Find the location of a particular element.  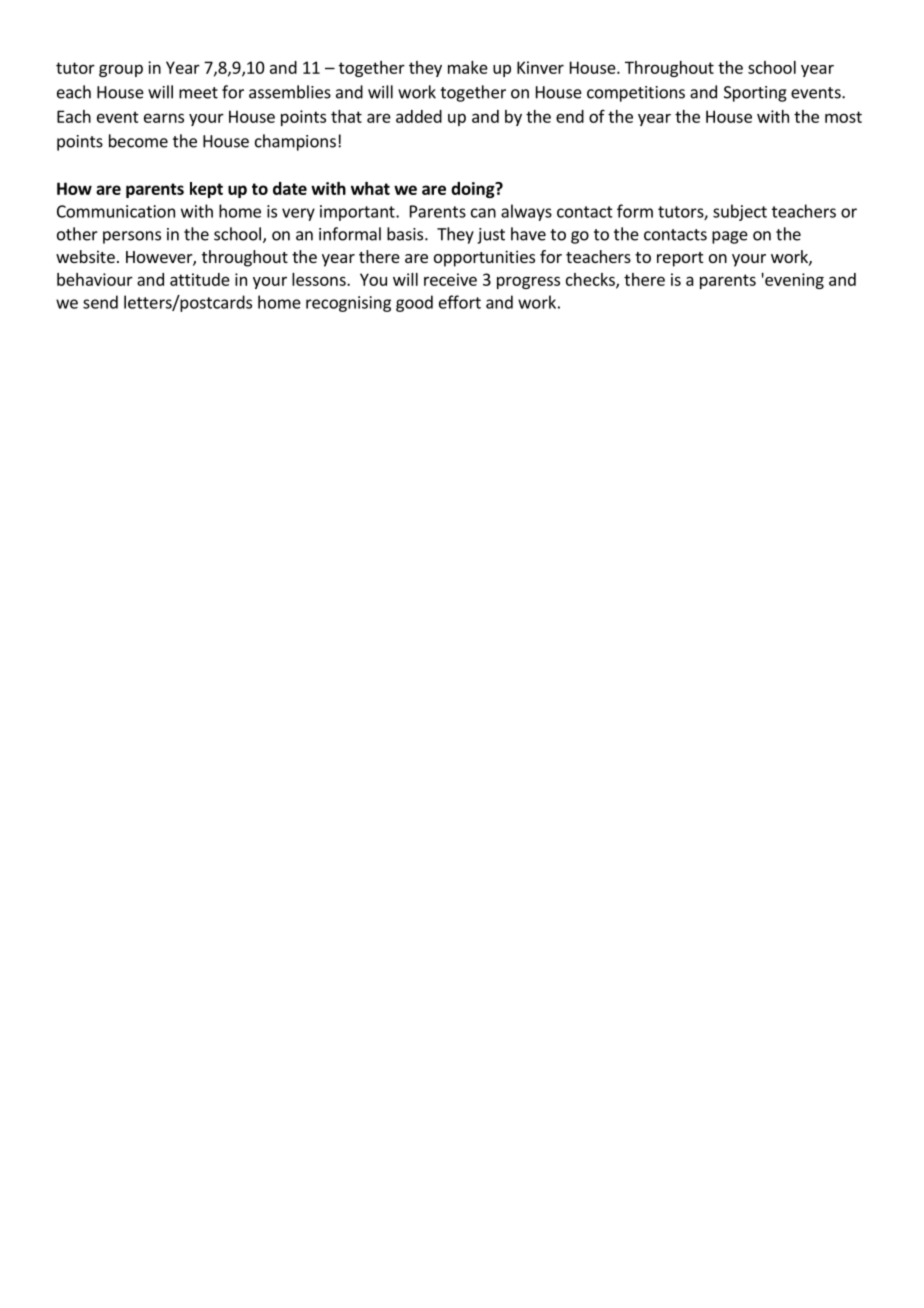

Sporting is located at coordinates (755, 94).
